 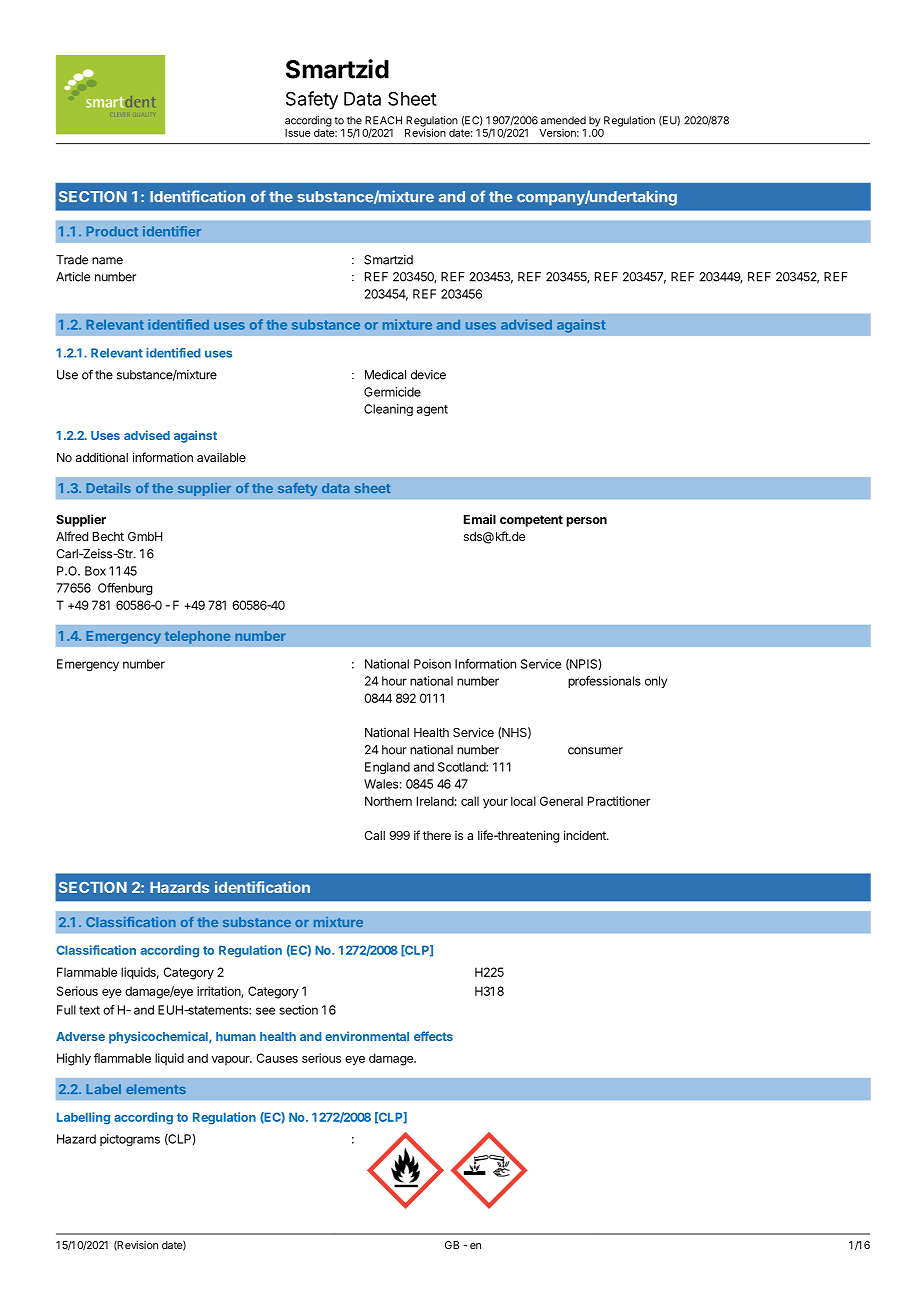 I want to click on person, so click(x=586, y=522).
